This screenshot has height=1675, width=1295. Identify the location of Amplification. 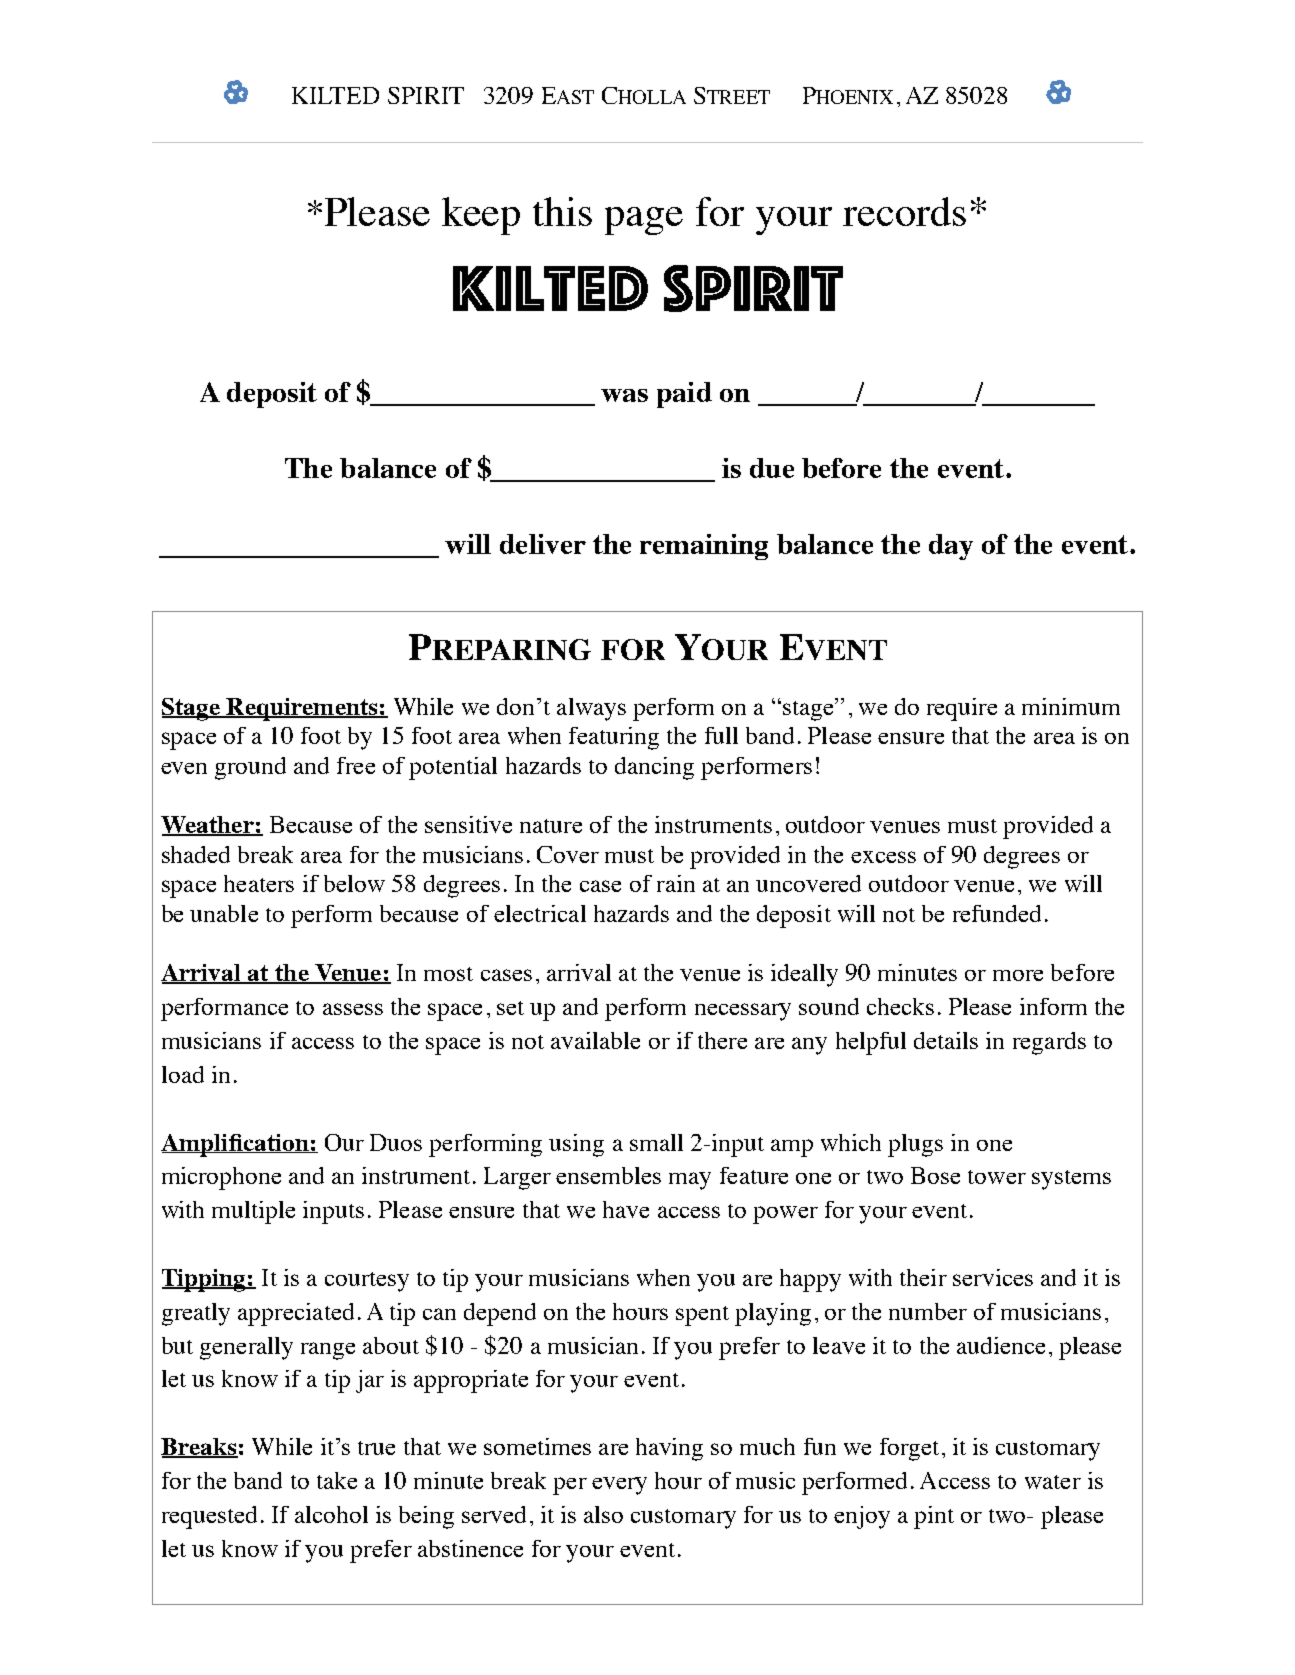
(236, 1145).
